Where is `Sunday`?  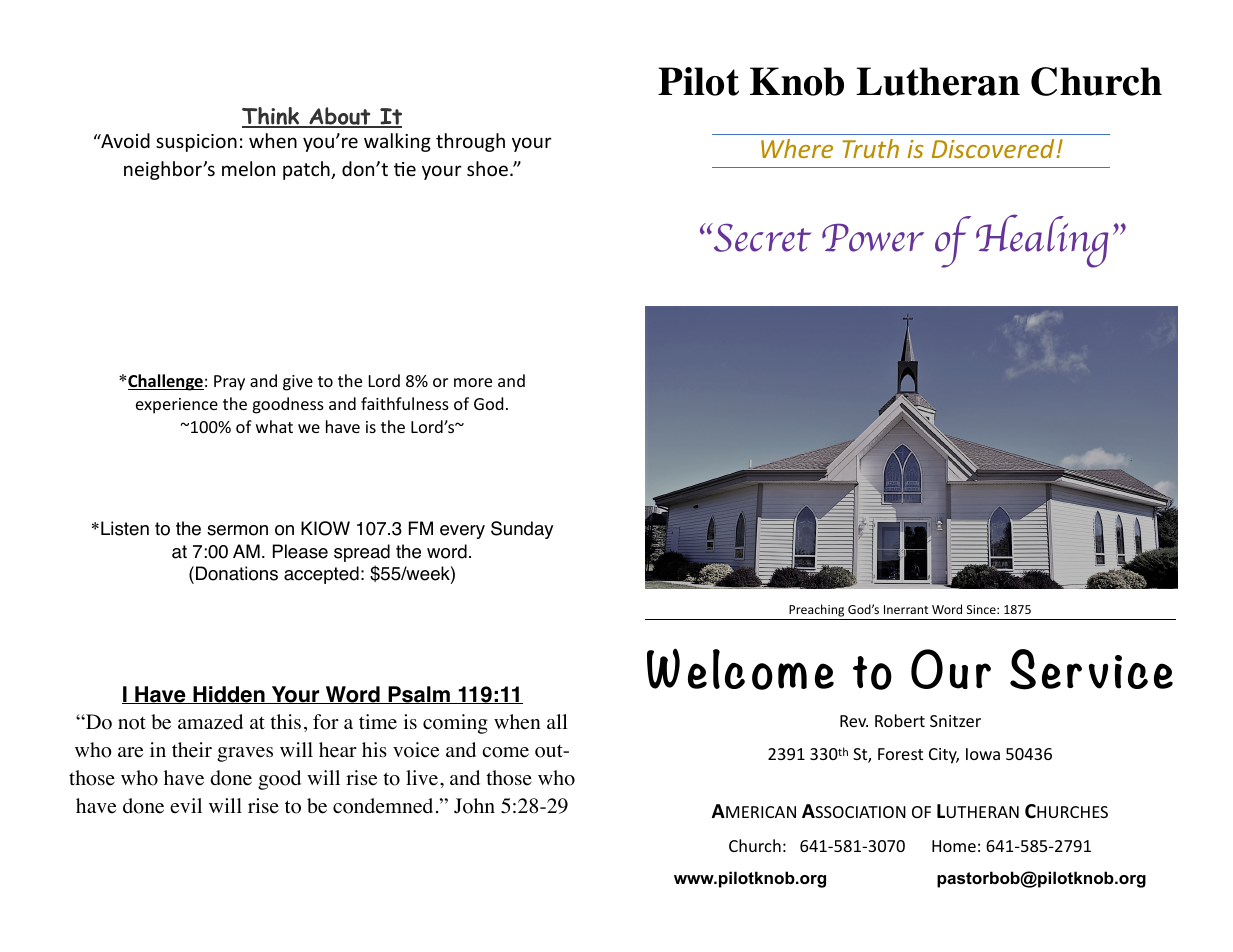
Sunday is located at coordinates (522, 530).
